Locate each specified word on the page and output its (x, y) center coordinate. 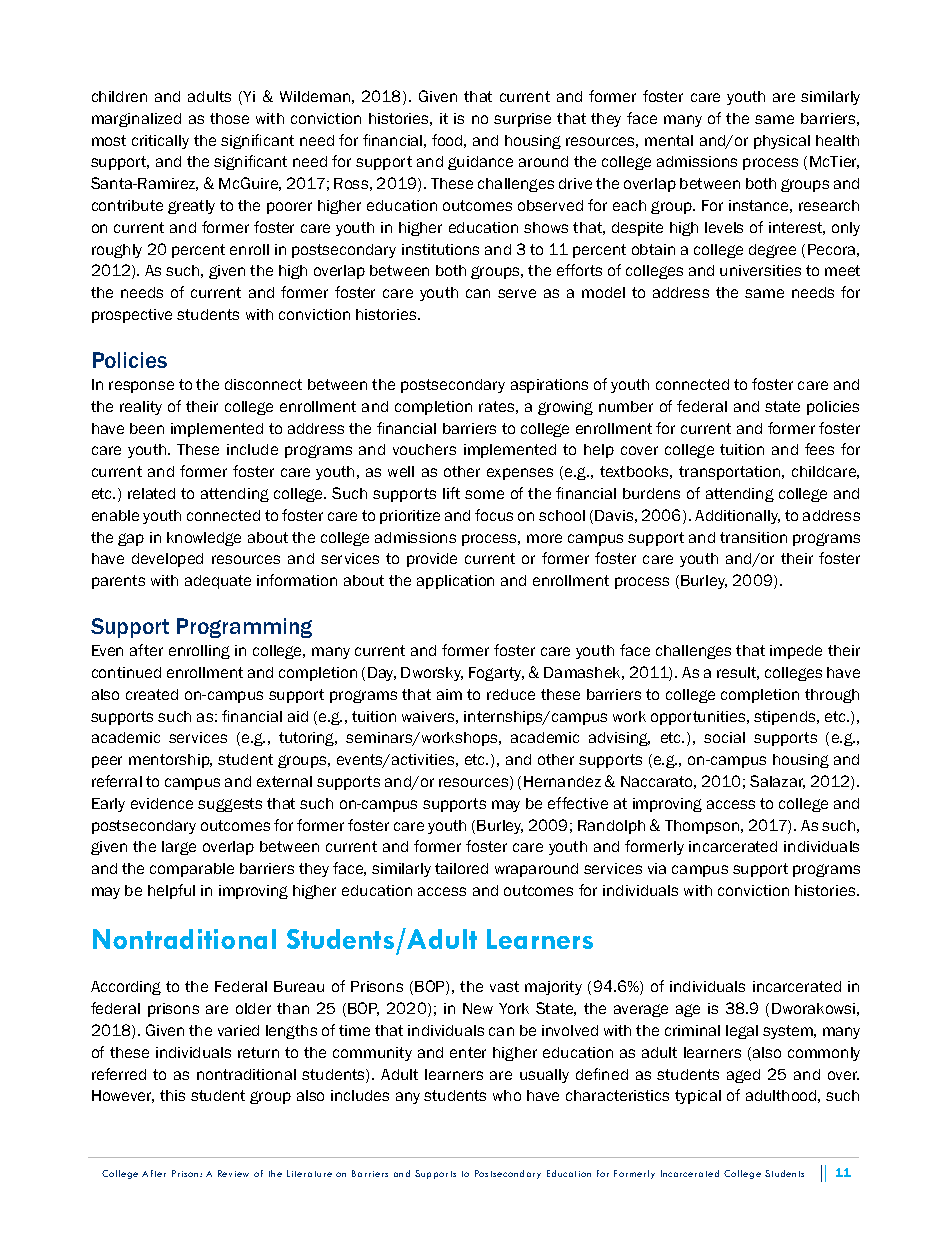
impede (796, 652)
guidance (480, 163)
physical (782, 142)
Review (233, 1173)
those (229, 118)
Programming (244, 628)
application (455, 582)
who (507, 1095)
